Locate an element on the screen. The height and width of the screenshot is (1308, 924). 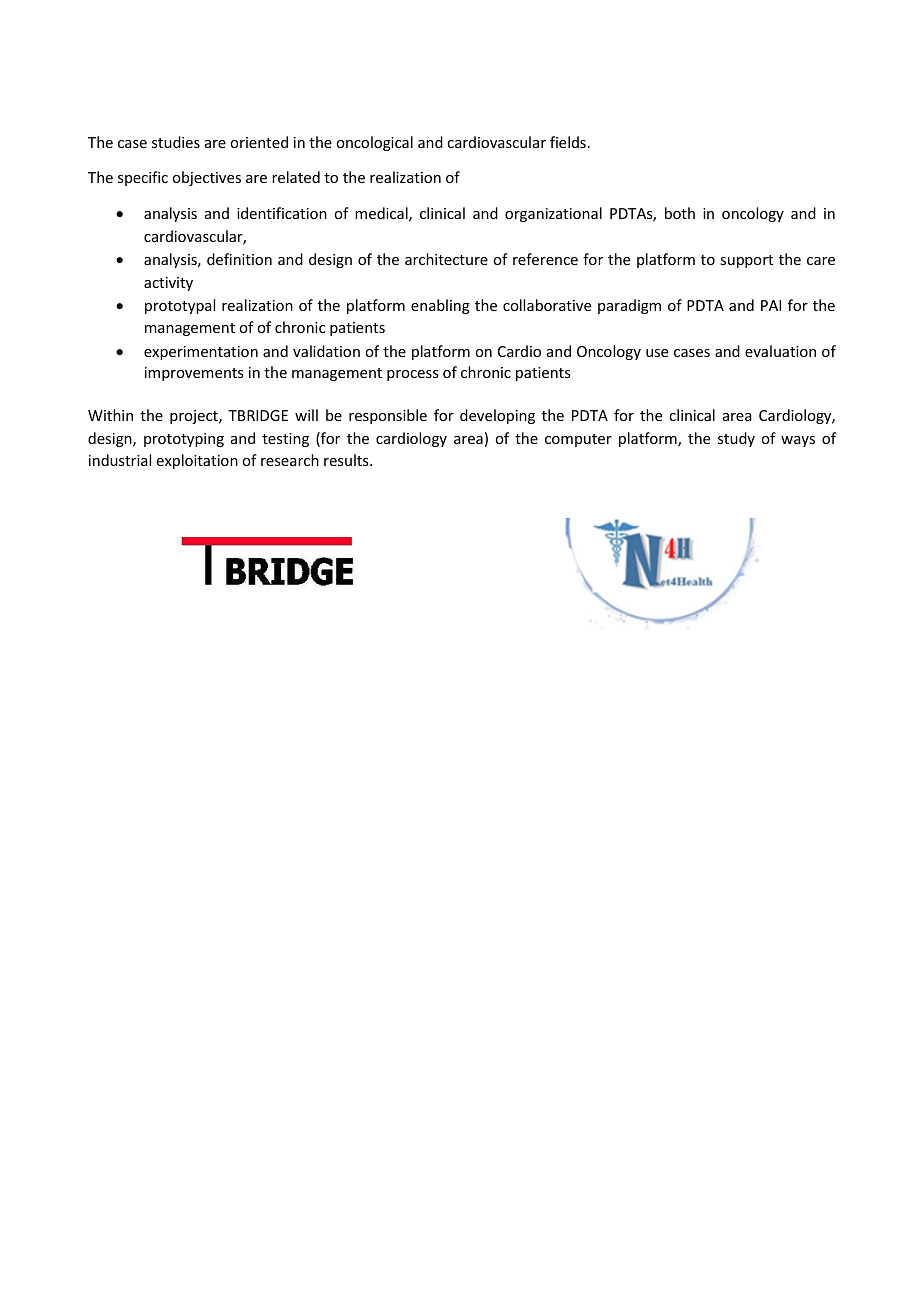
studies is located at coordinates (176, 142).
